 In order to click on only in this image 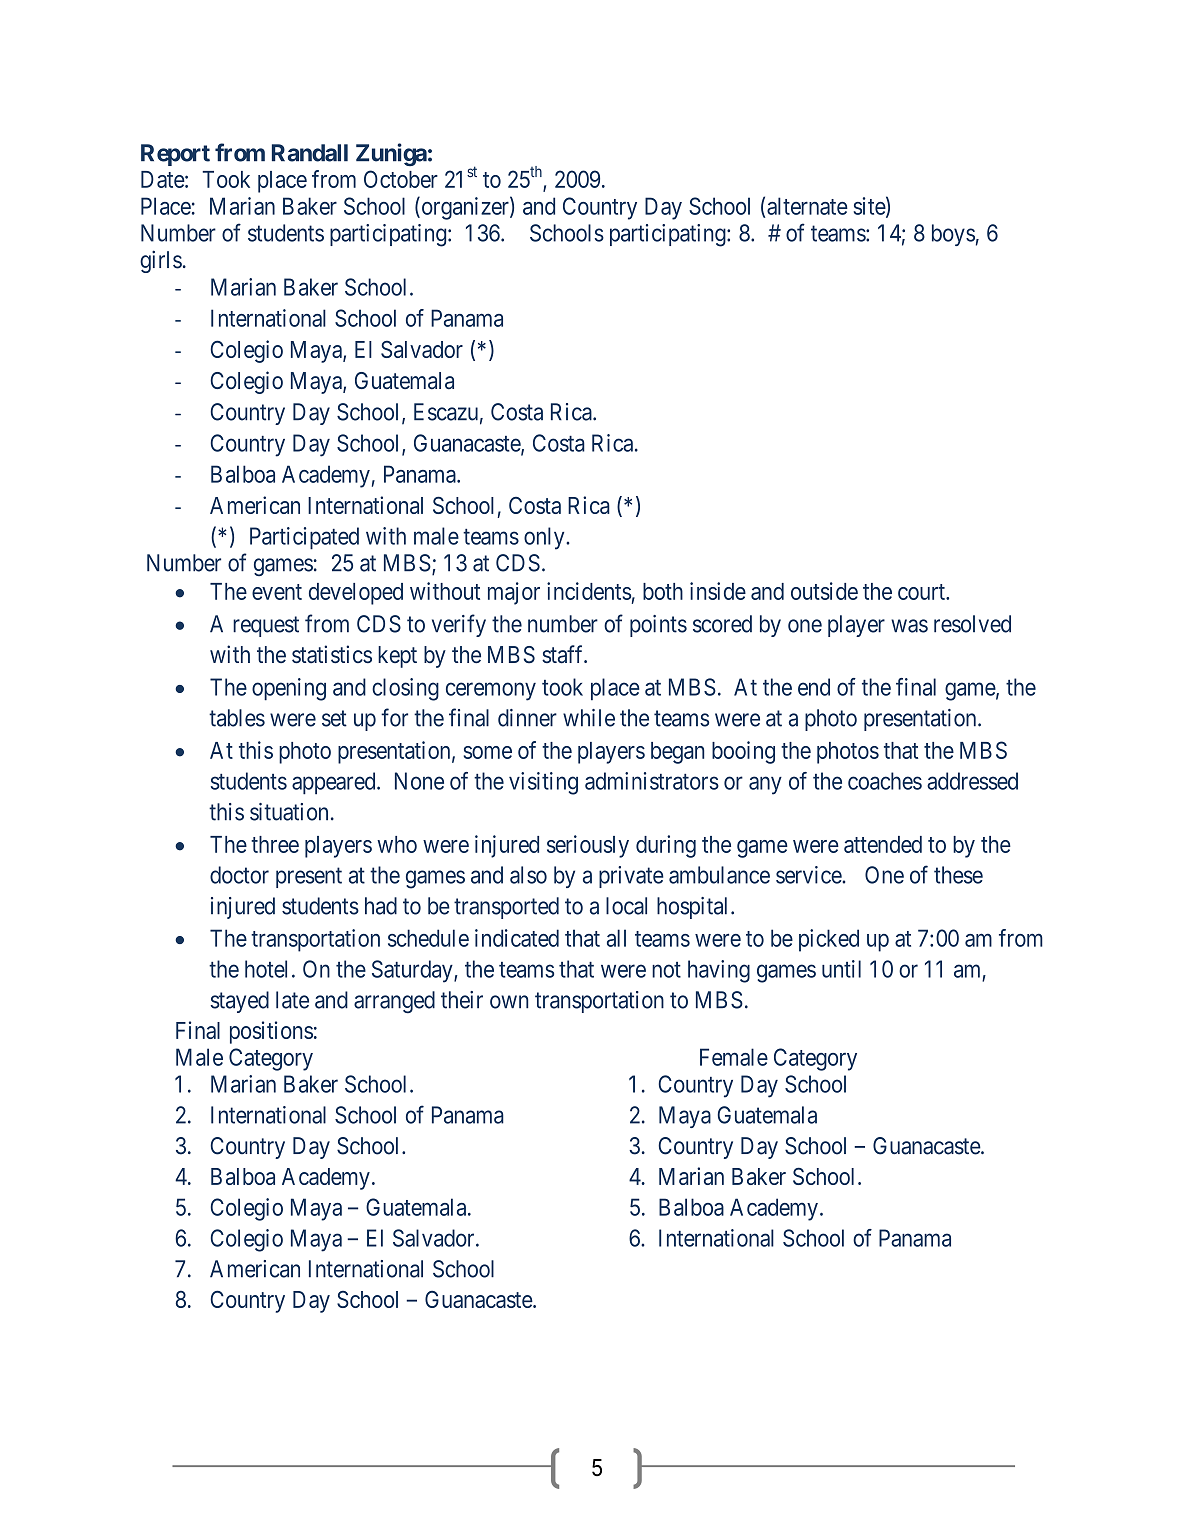, I will do `click(545, 538)`.
